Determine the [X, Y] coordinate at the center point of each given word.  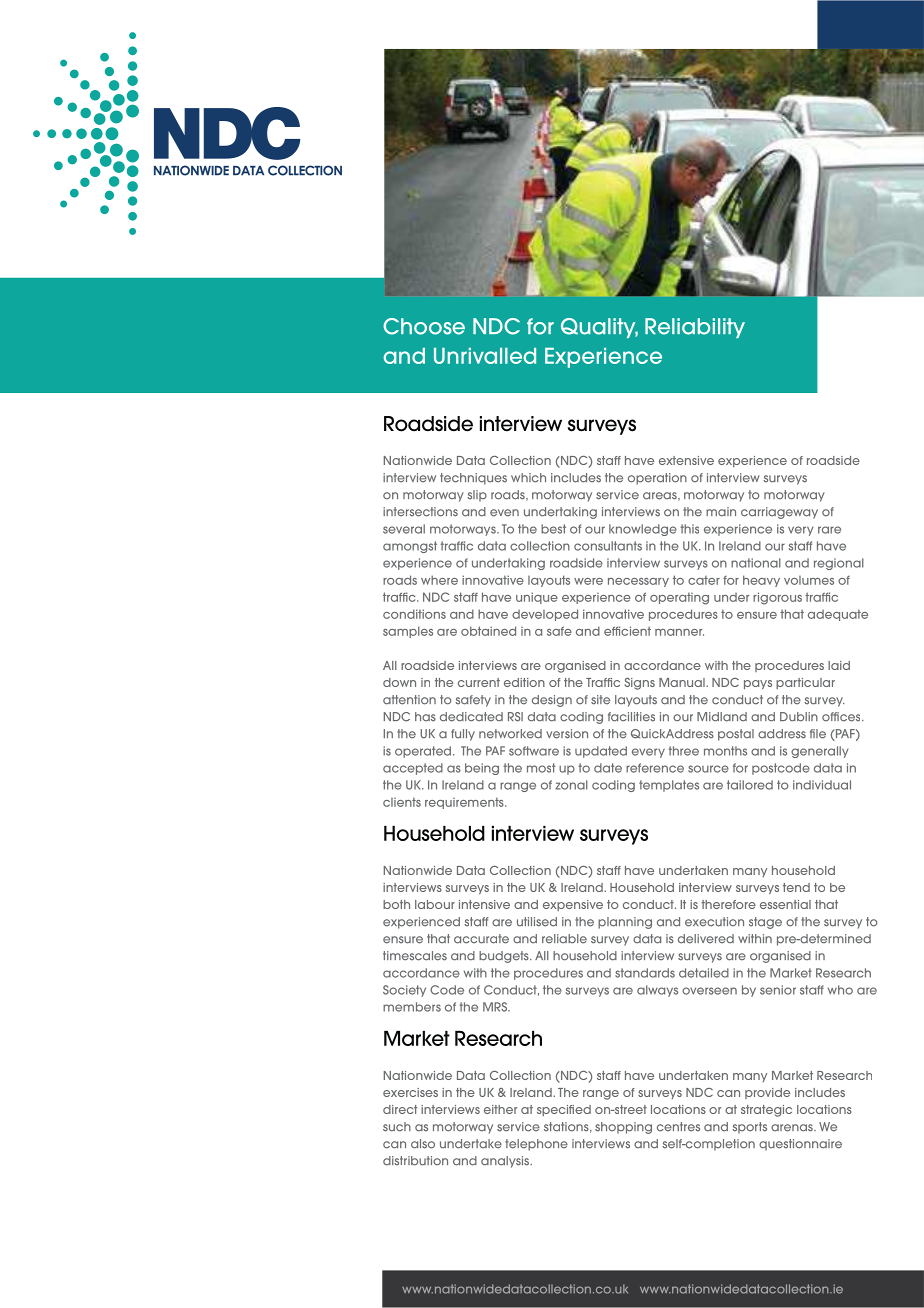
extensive [686, 460]
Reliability [695, 328]
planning [625, 923]
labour [435, 904]
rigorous [777, 598]
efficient [627, 631]
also [423, 1144]
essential [785, 904]
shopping [623, 1128]
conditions [414, 614]
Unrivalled [485, 356]
